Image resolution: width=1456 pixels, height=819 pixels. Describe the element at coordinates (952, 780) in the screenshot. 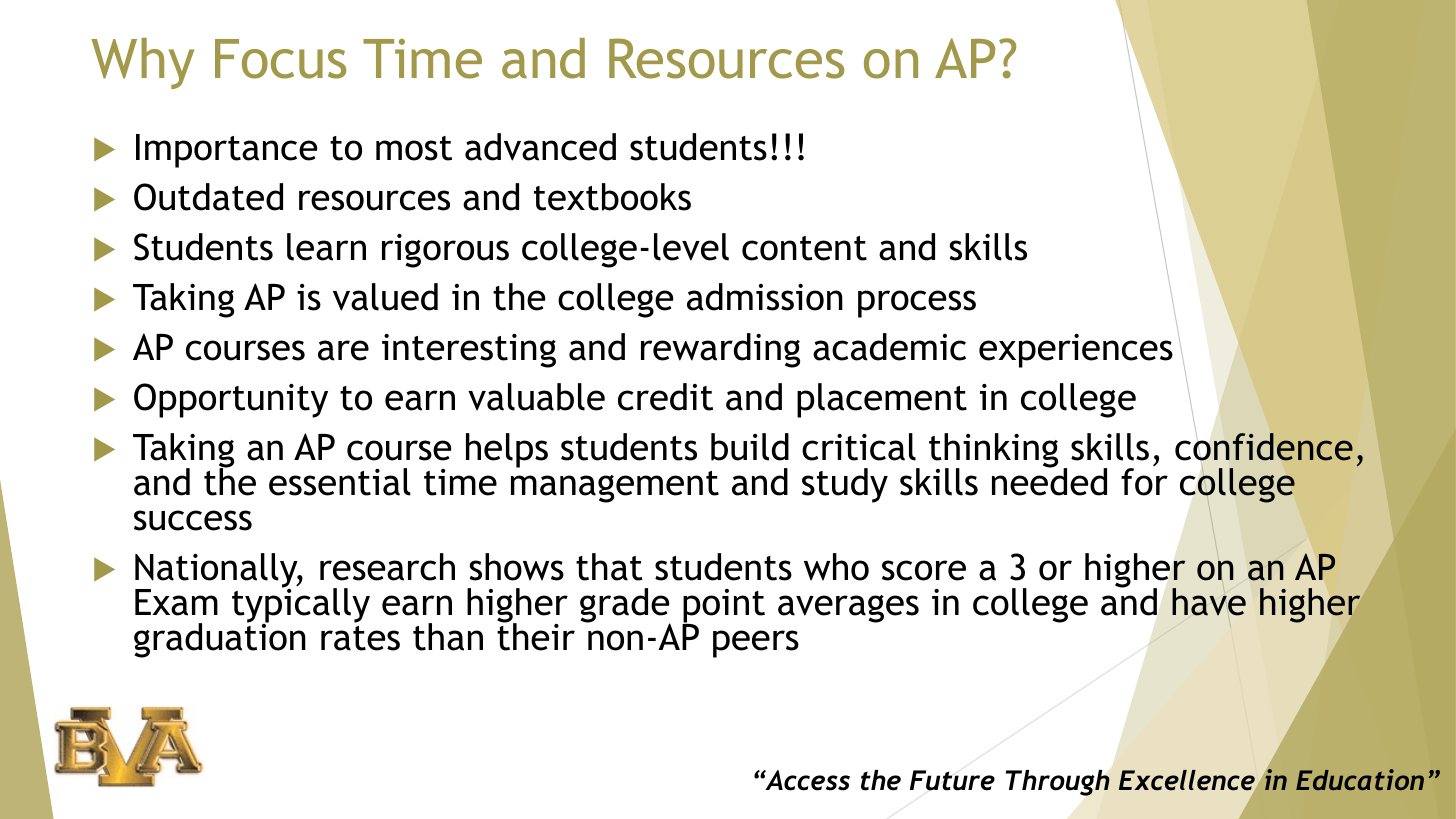

I see `Future` at that location.
